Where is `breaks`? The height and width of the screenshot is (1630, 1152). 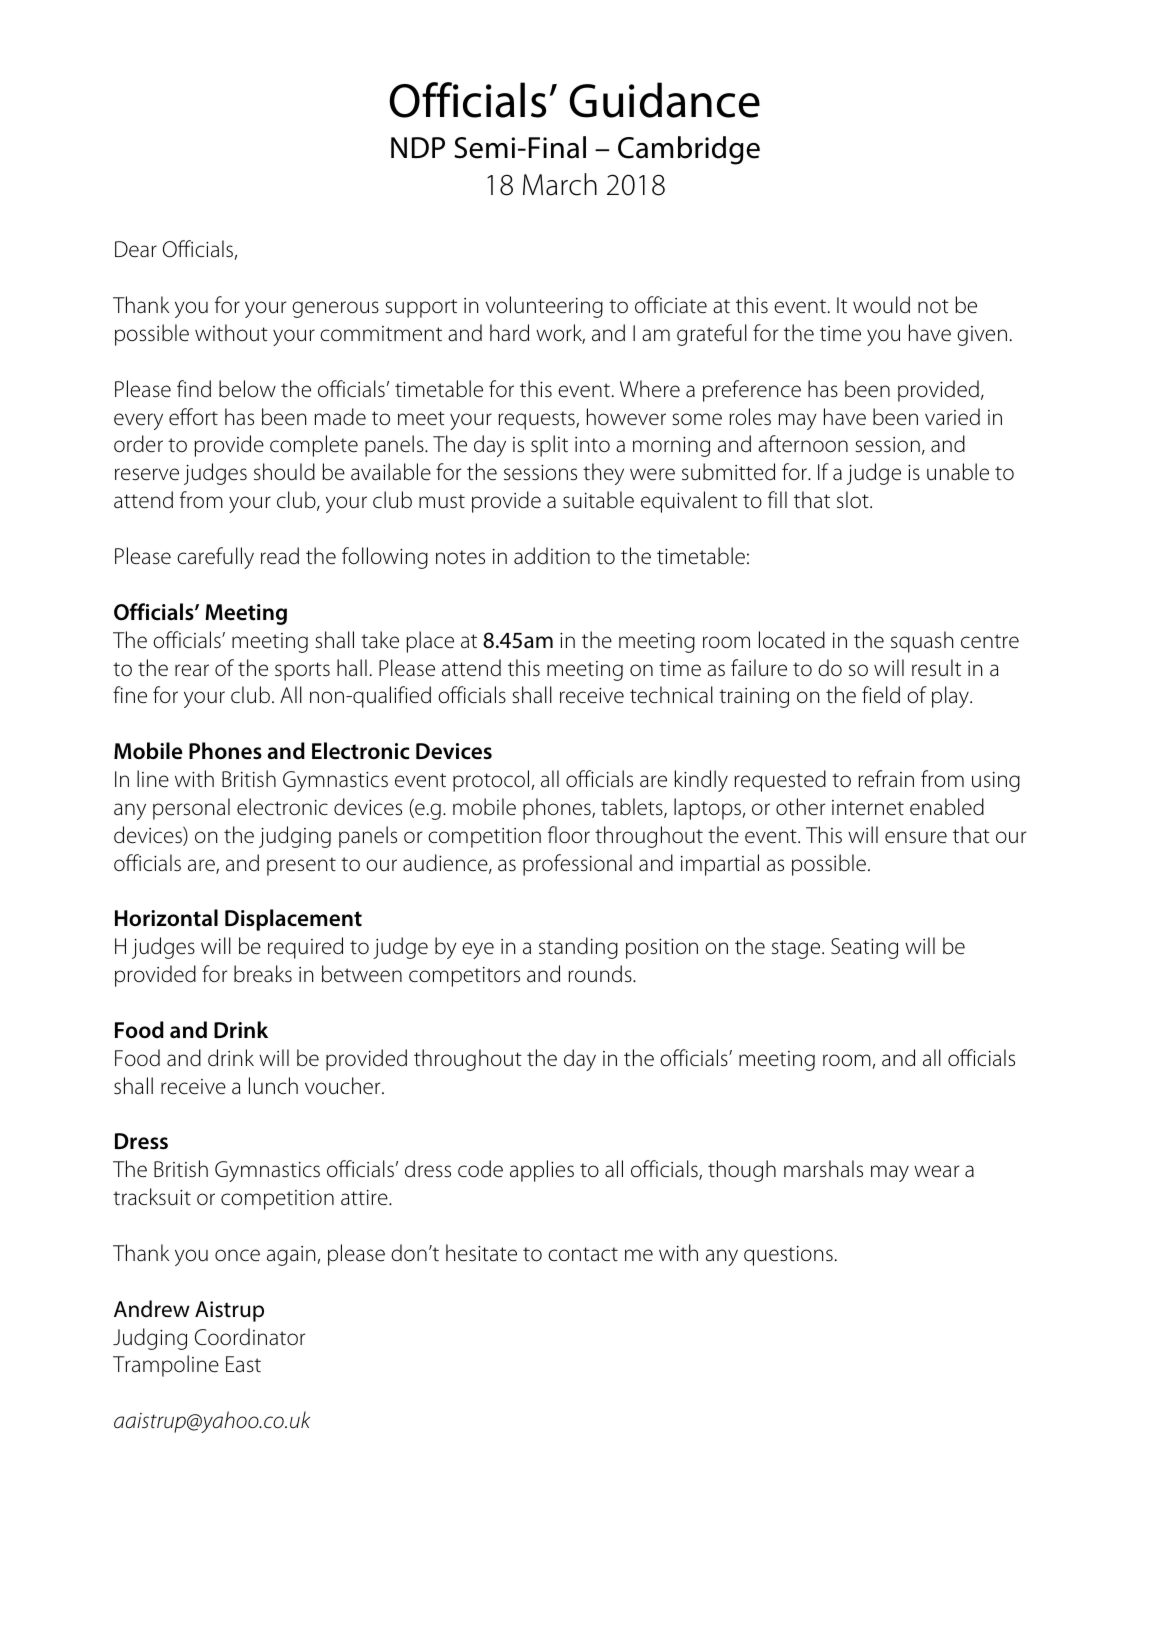
breaks is located at coordinates (263, 974).
